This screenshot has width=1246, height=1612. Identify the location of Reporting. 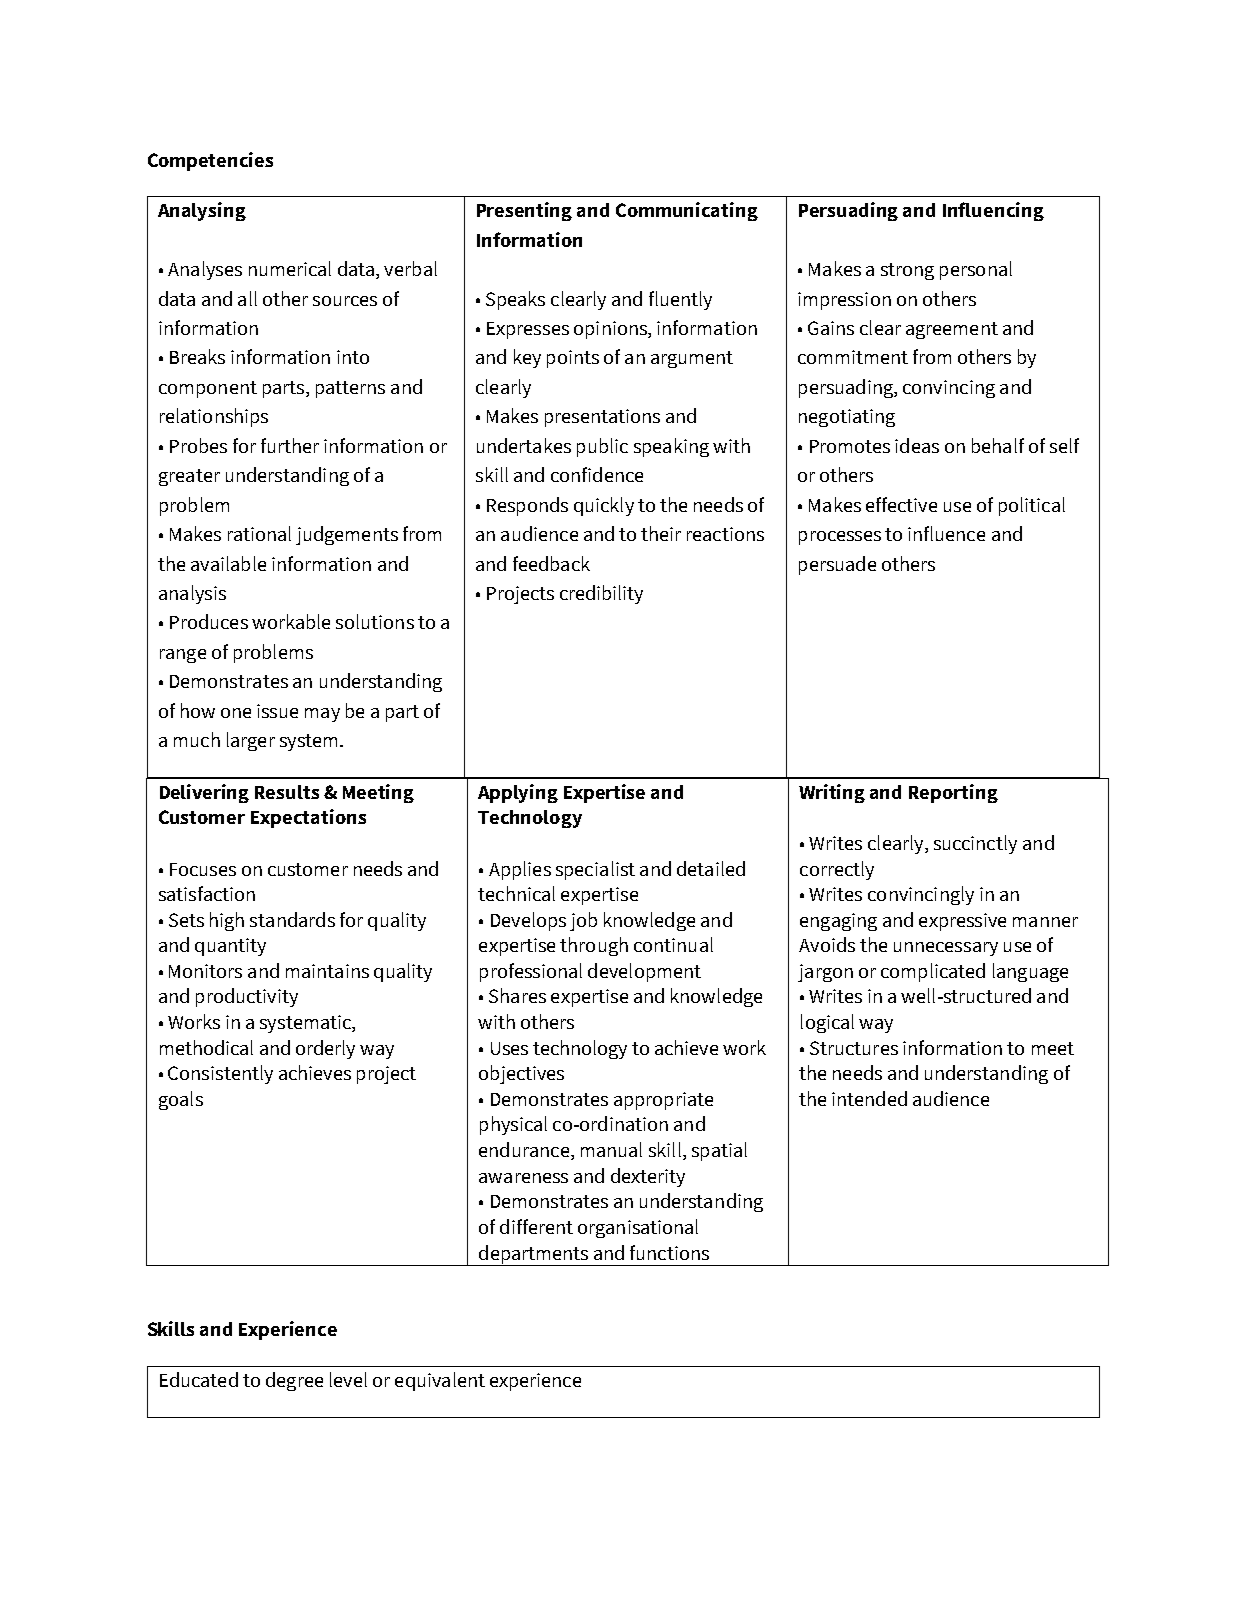
(953, 793).
